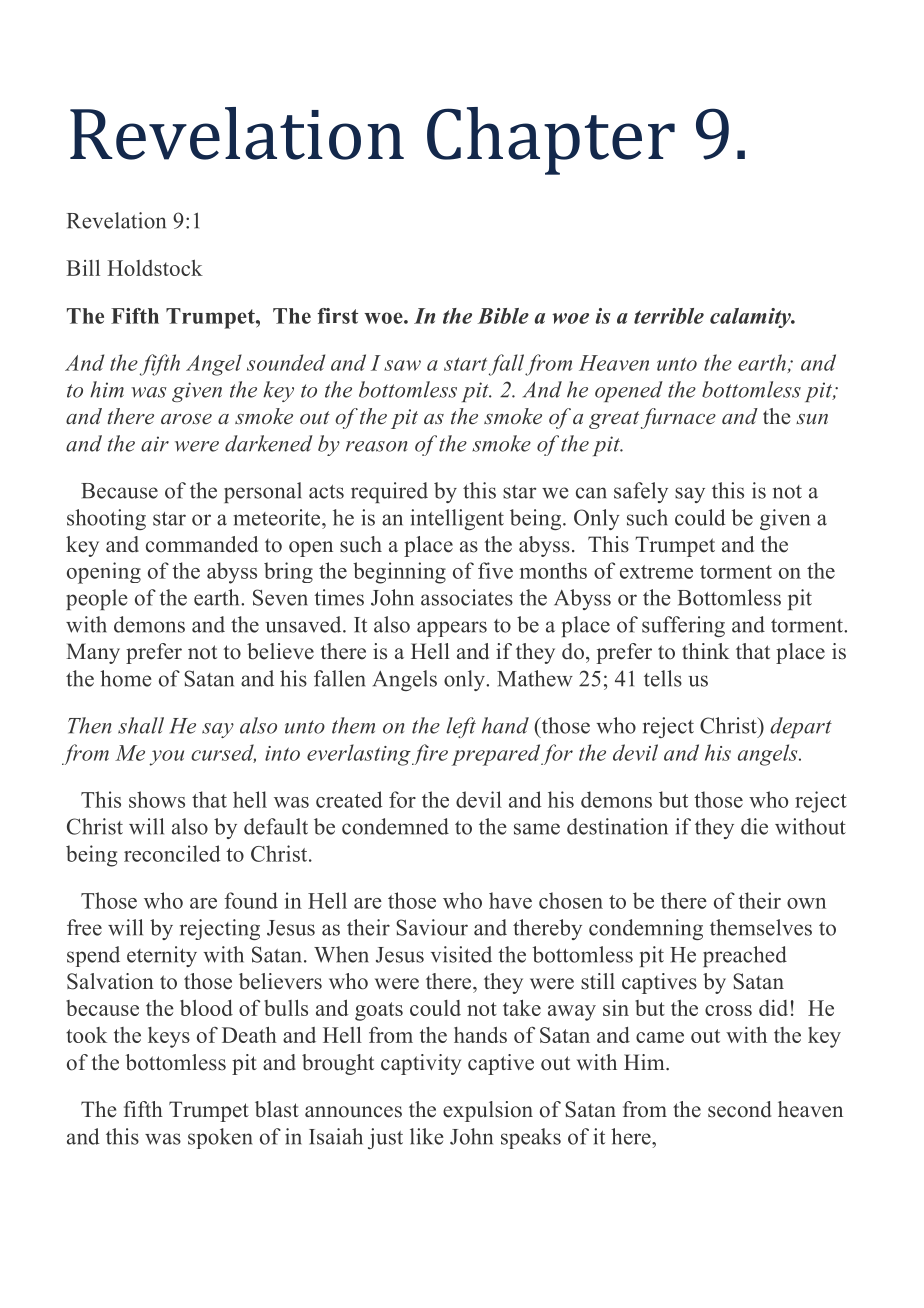  Describe the element at coordinates (83, 268) in the document. I see `Bill` at that location.
